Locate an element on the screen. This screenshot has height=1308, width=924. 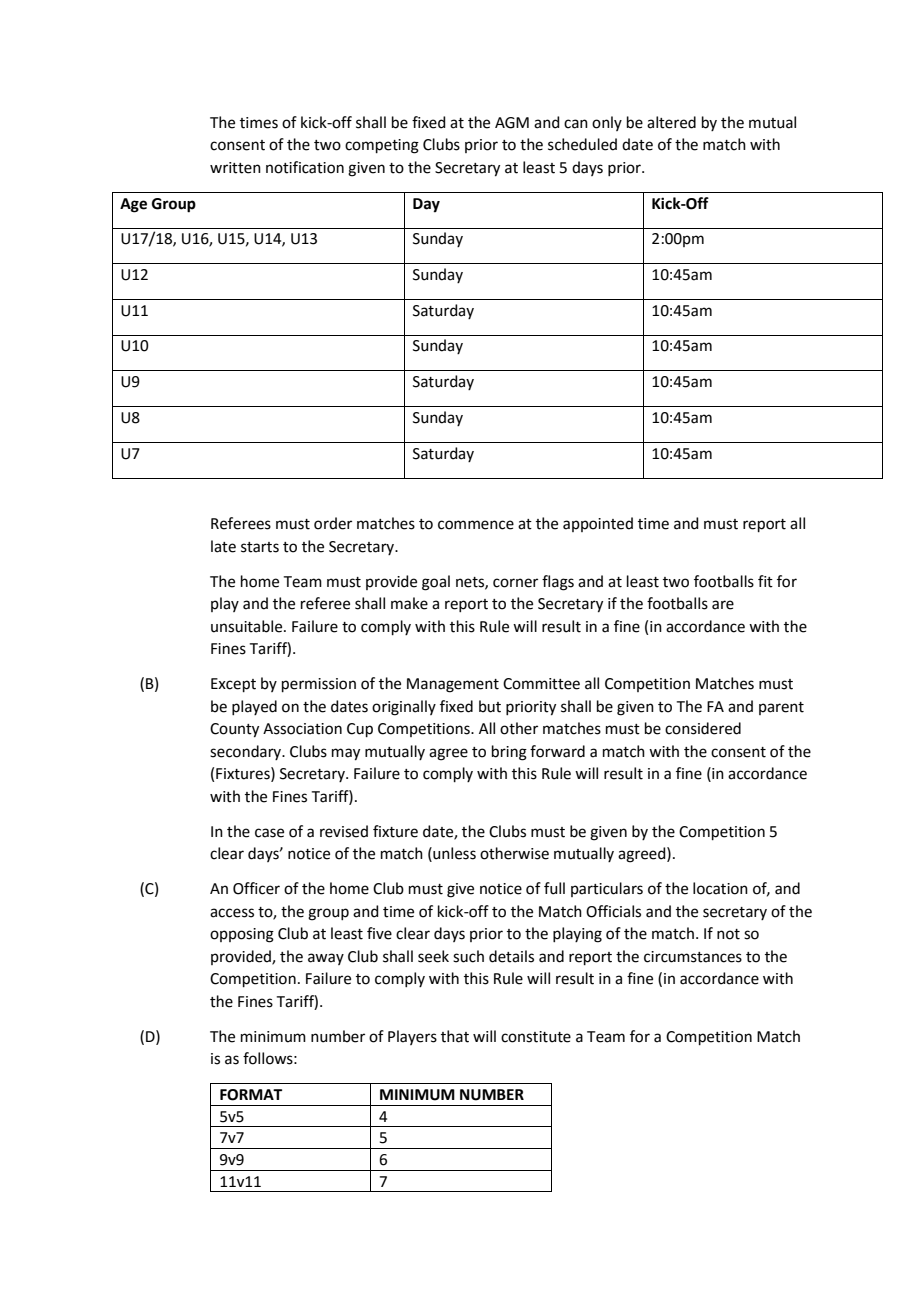
appointed is located at coordinates (598, 524).
